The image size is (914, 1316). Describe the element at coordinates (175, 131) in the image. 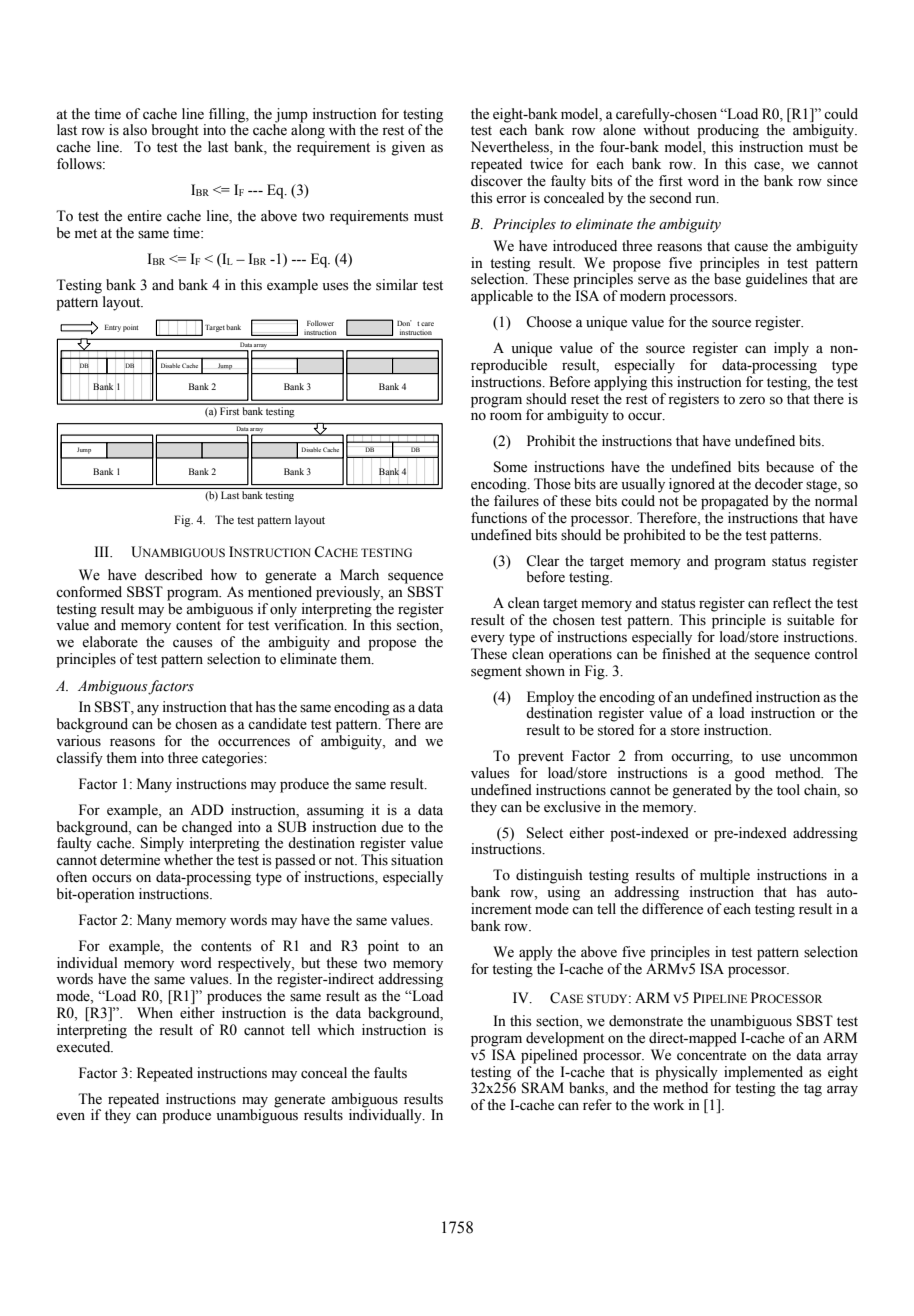

I see `brought` at that location.
